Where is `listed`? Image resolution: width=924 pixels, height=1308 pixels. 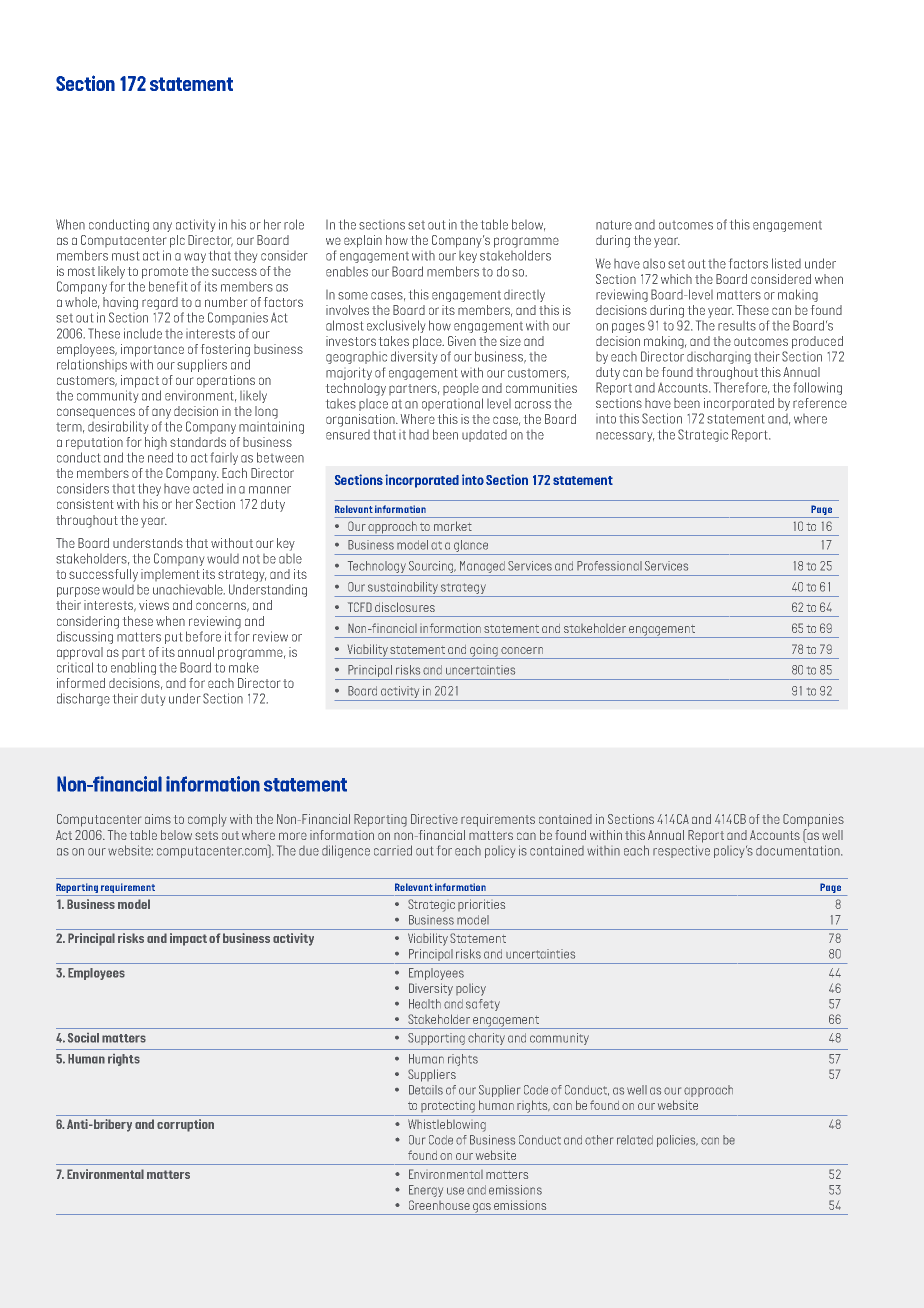 listed is located at coordinates (786, 263).
